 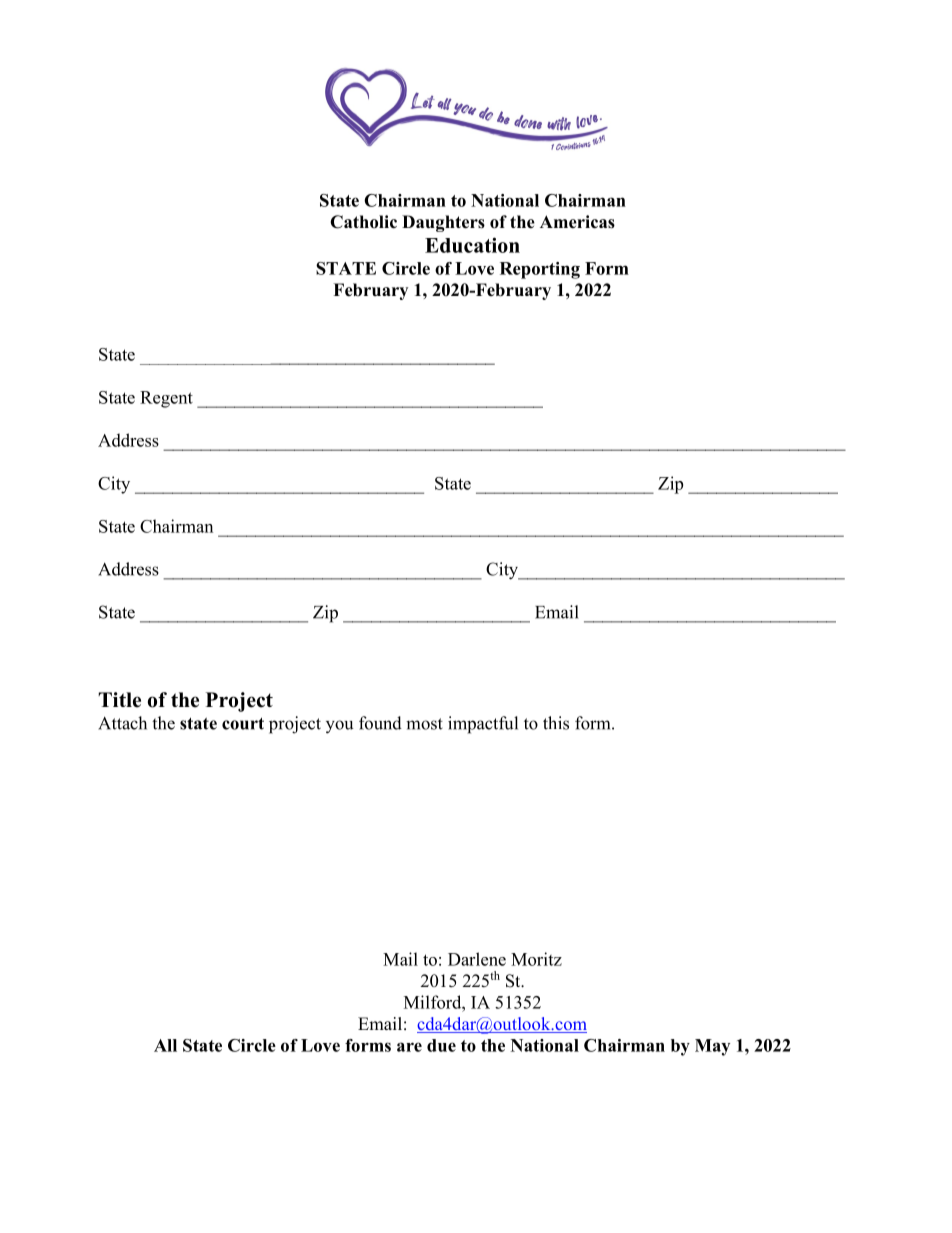 What do you see at coordinates (577, 222) in the screenshot?
I see `Americas` at bounding box center [577, 222].
